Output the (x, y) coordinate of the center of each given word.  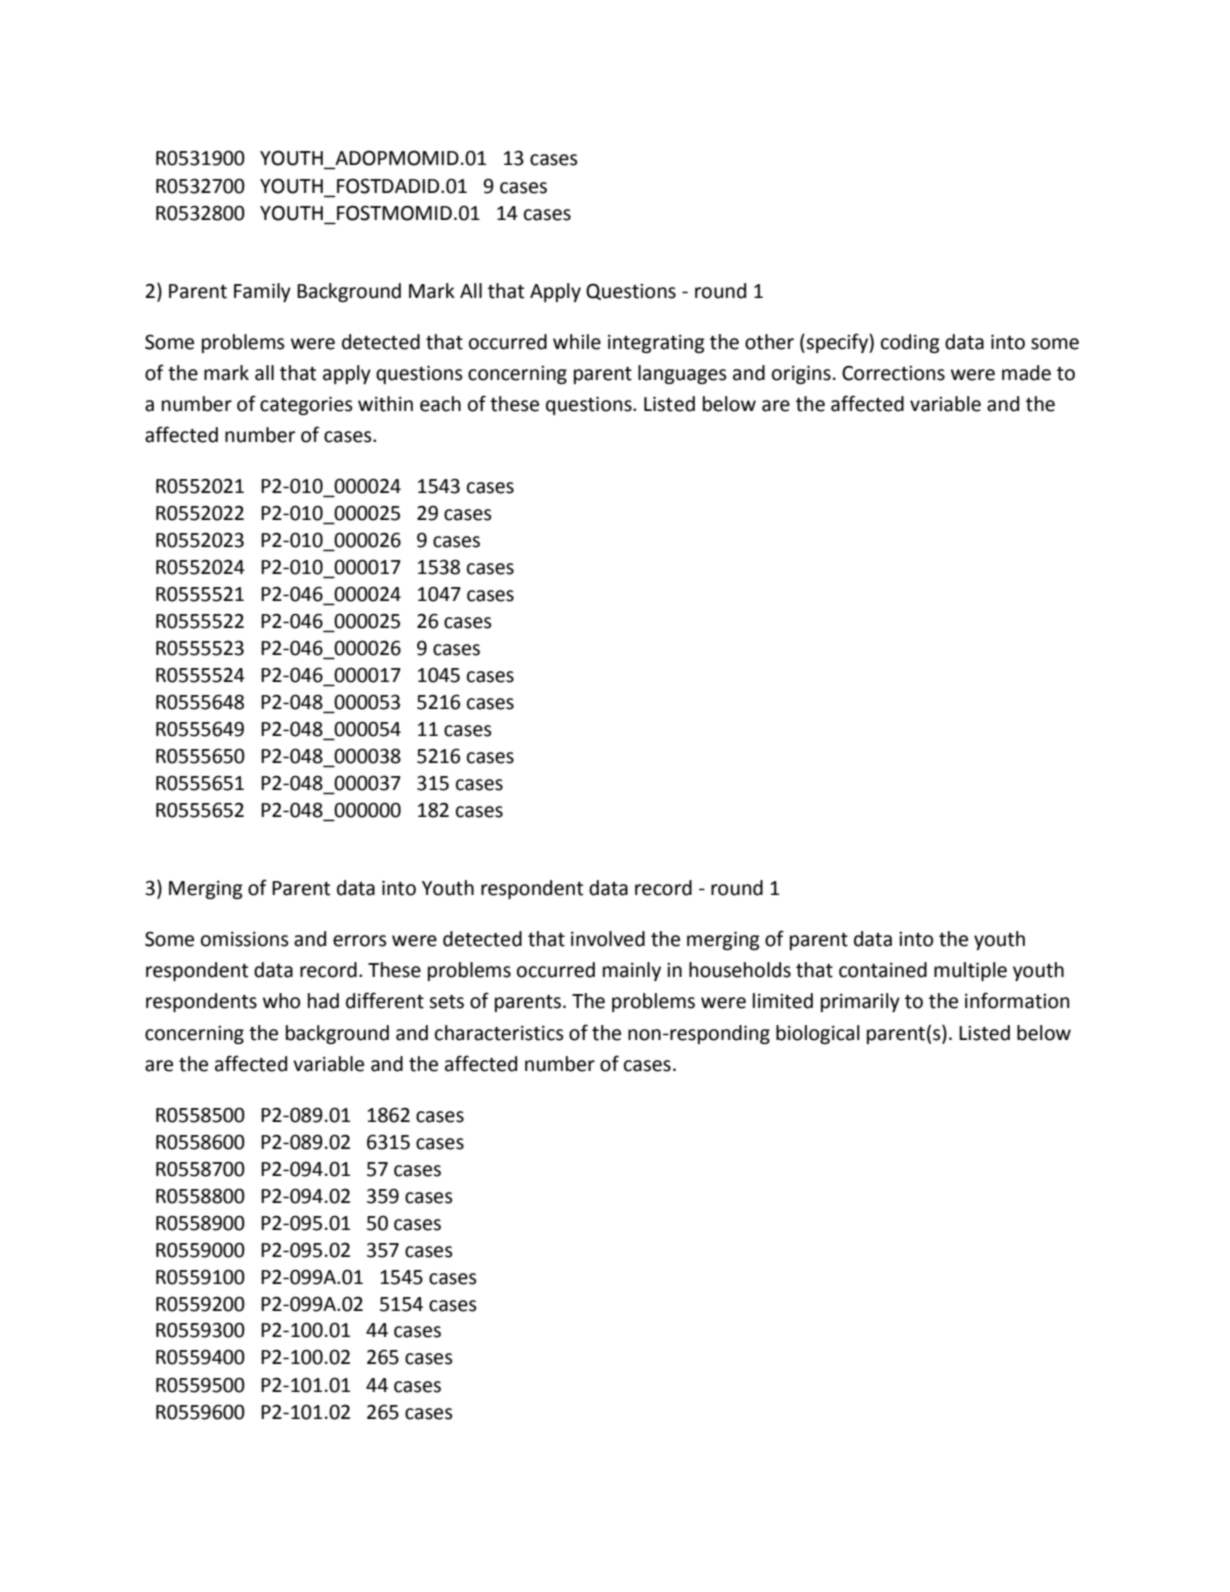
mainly (632, 971)
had (323, 1001)
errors (360, 941)
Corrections (893, 373)
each (440, 404)
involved (608, 939)
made (1026, 373)
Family (262, 292)
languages (682, 374)
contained (883, 970)
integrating (656, 344)
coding (910, 343)
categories (306, 405)
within (385, 404)
